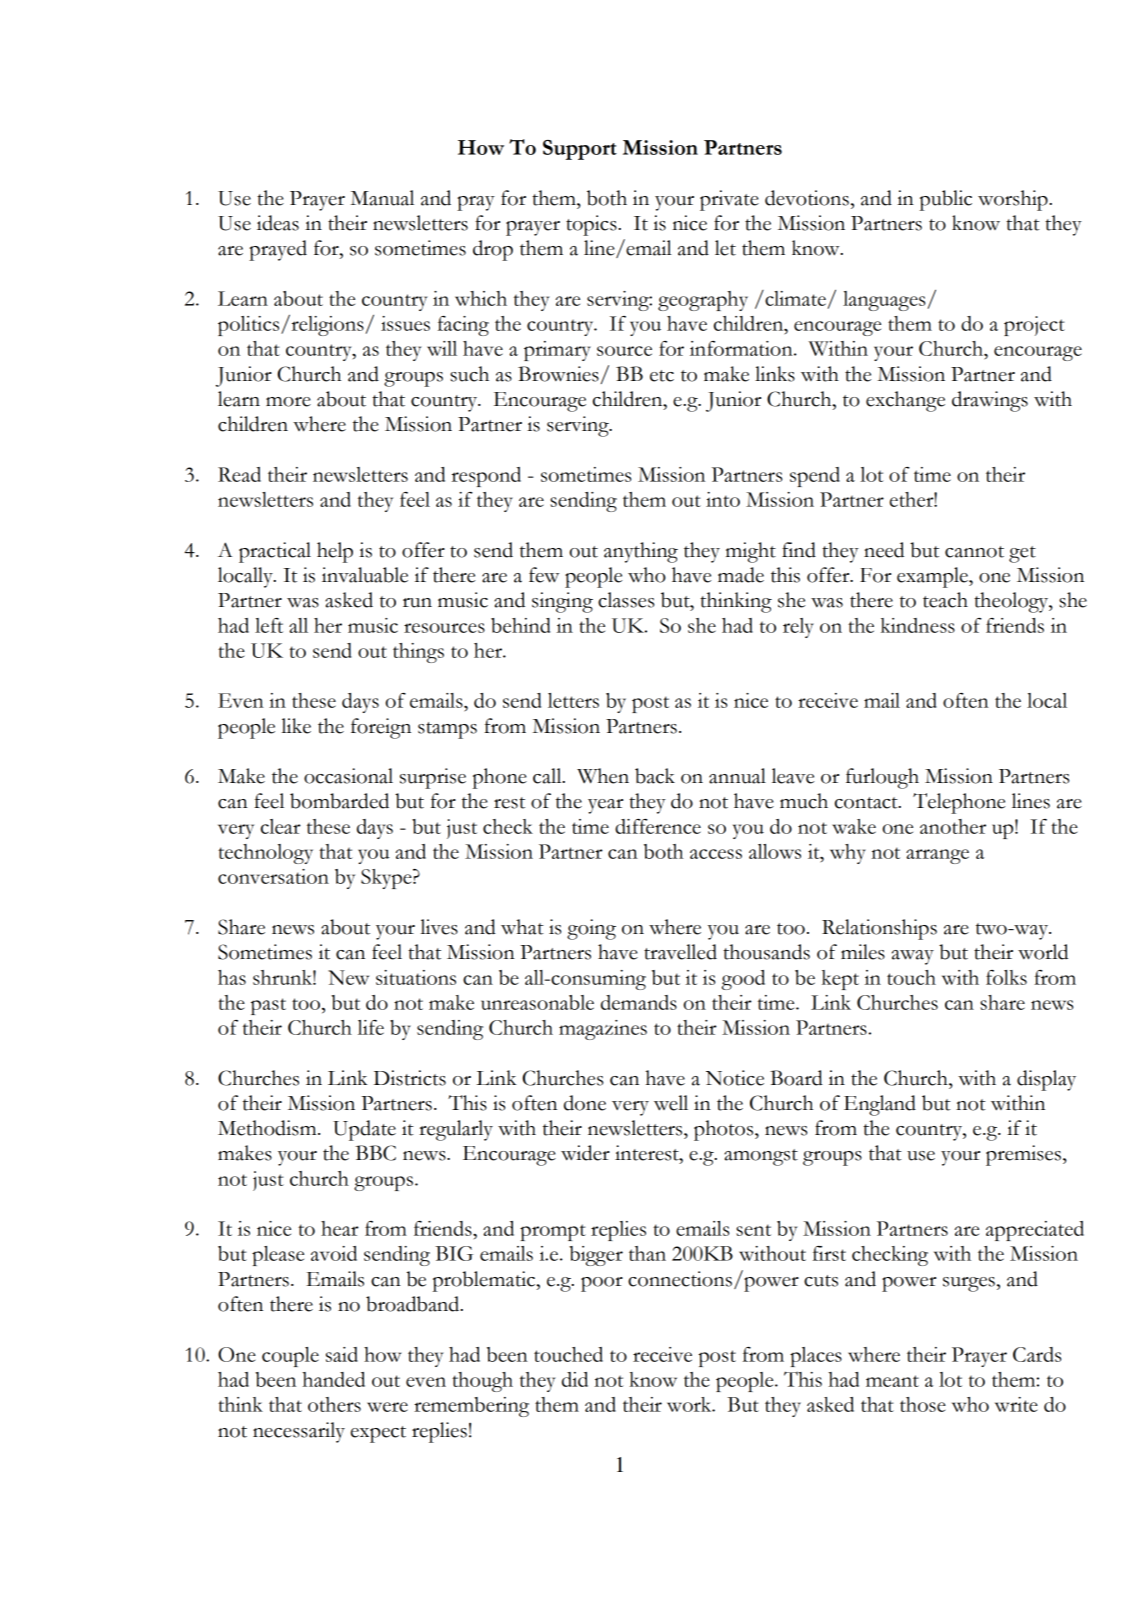 This image has height=1611, width=1138. Describe the element at coordinates (592, 225) in the image. I see `topics` at that location.
